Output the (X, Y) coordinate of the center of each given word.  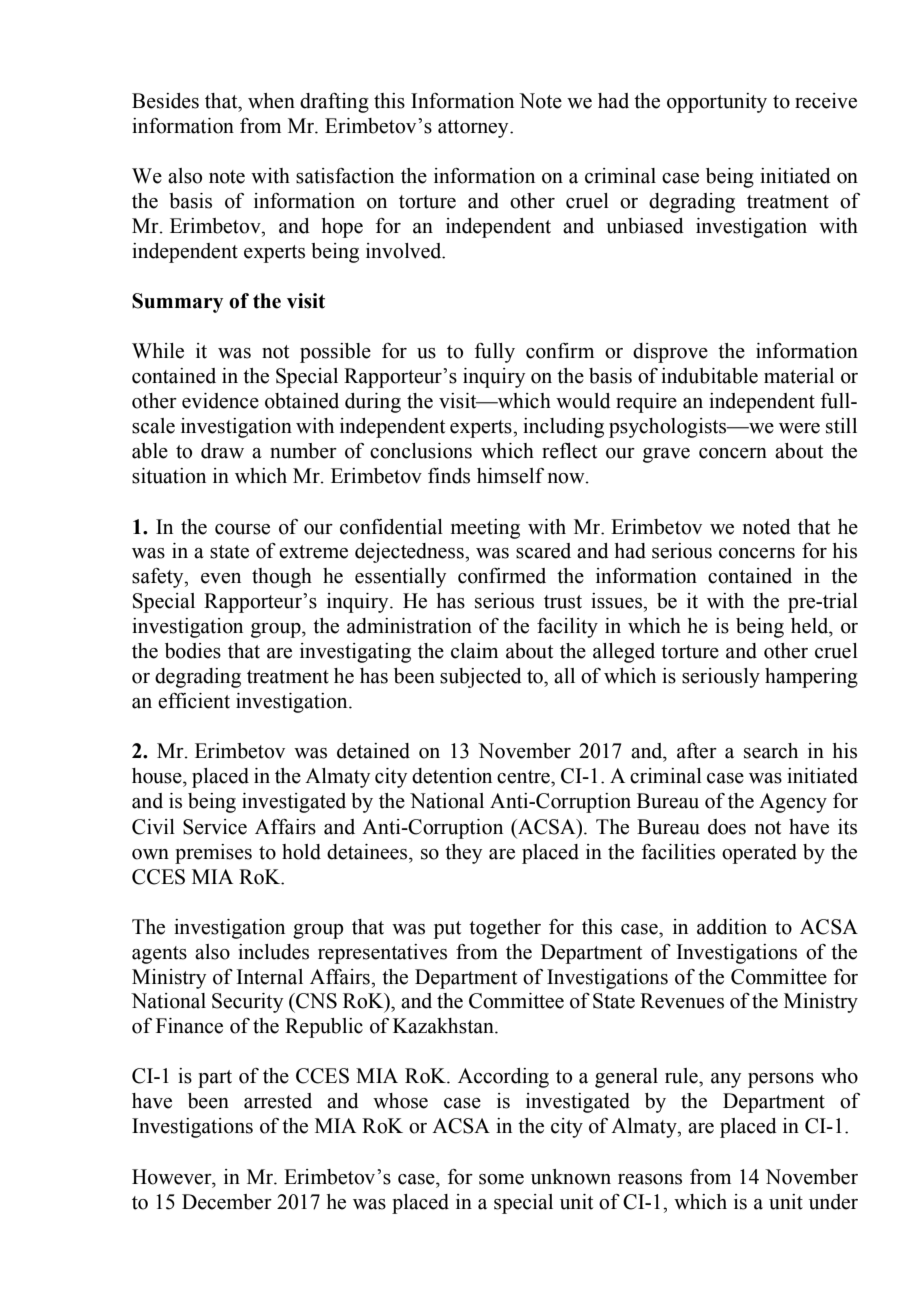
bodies (193, 651)
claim (474, 651)
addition (732, 927)
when (271, 101)
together (505, 929)
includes (273, 952)
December (227, 1202)
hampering (811, 678)
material (799, 376)
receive (826, 101)
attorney (474, 129)
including (563, 428)
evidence (220, 401)
